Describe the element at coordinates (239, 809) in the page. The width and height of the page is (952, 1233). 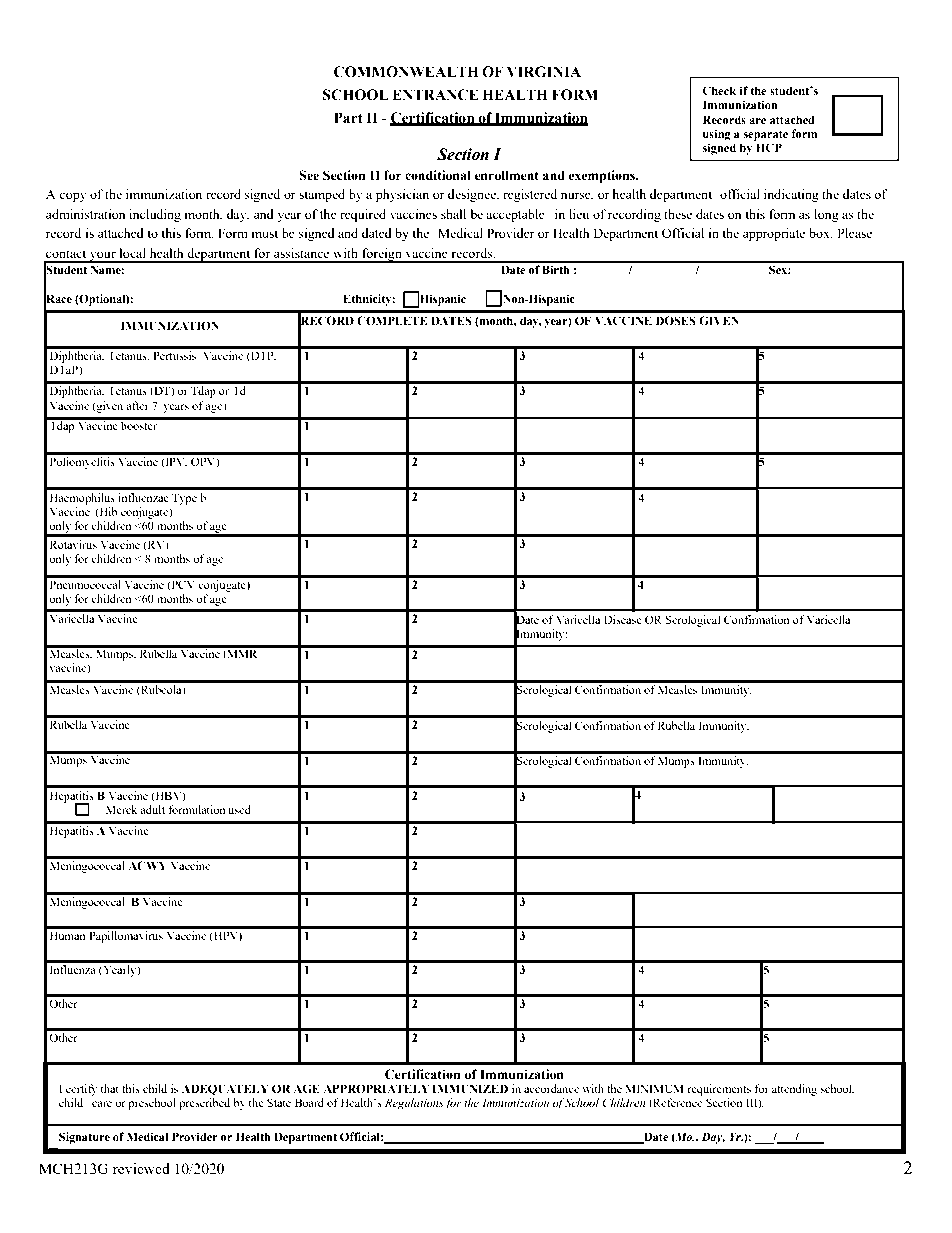
I see `used` at that location.
